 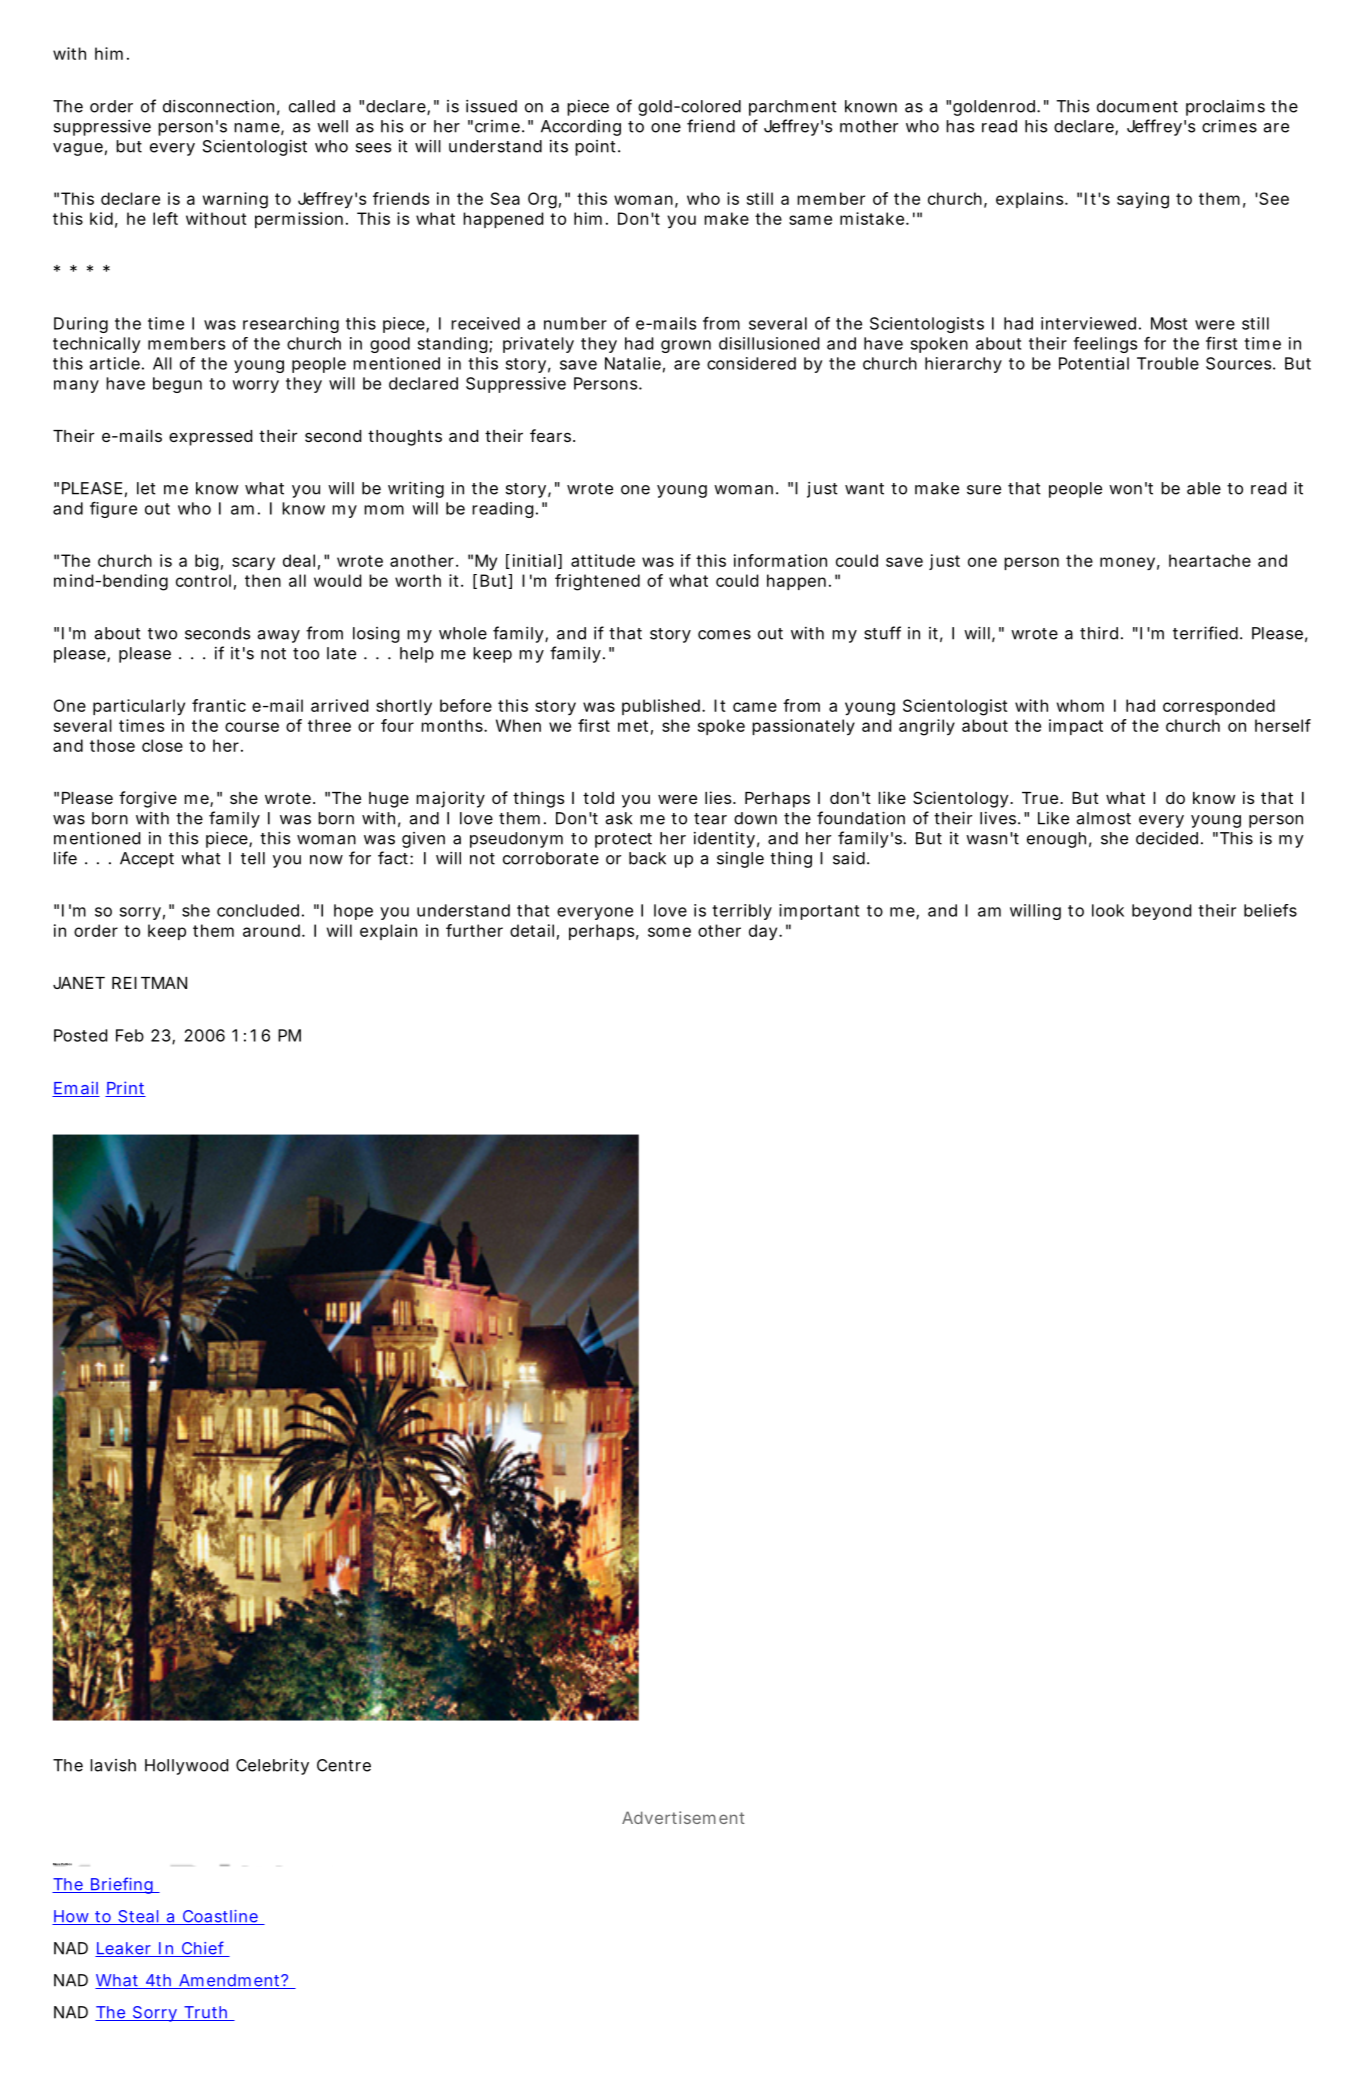 I want to click on Advertisement, so click(x=683, y=1817).
